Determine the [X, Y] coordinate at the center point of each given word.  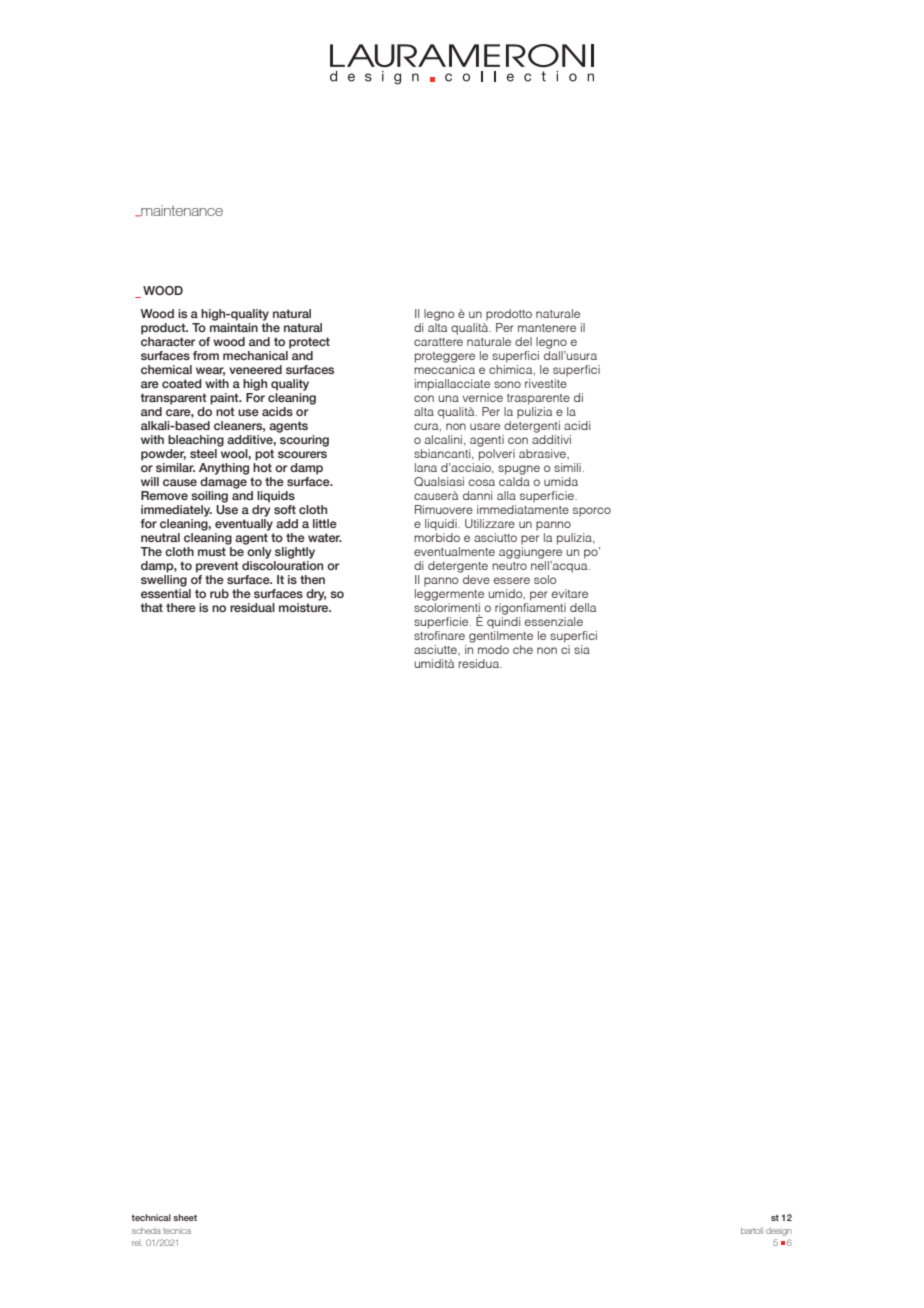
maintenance [181, 211]
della [583, 607]
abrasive [543, 453]
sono [507, 384]
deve [476, 579]
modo [493, 649]
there [181, 607]
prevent [217, 567]
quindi [504, 623]
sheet [185, 1217]
